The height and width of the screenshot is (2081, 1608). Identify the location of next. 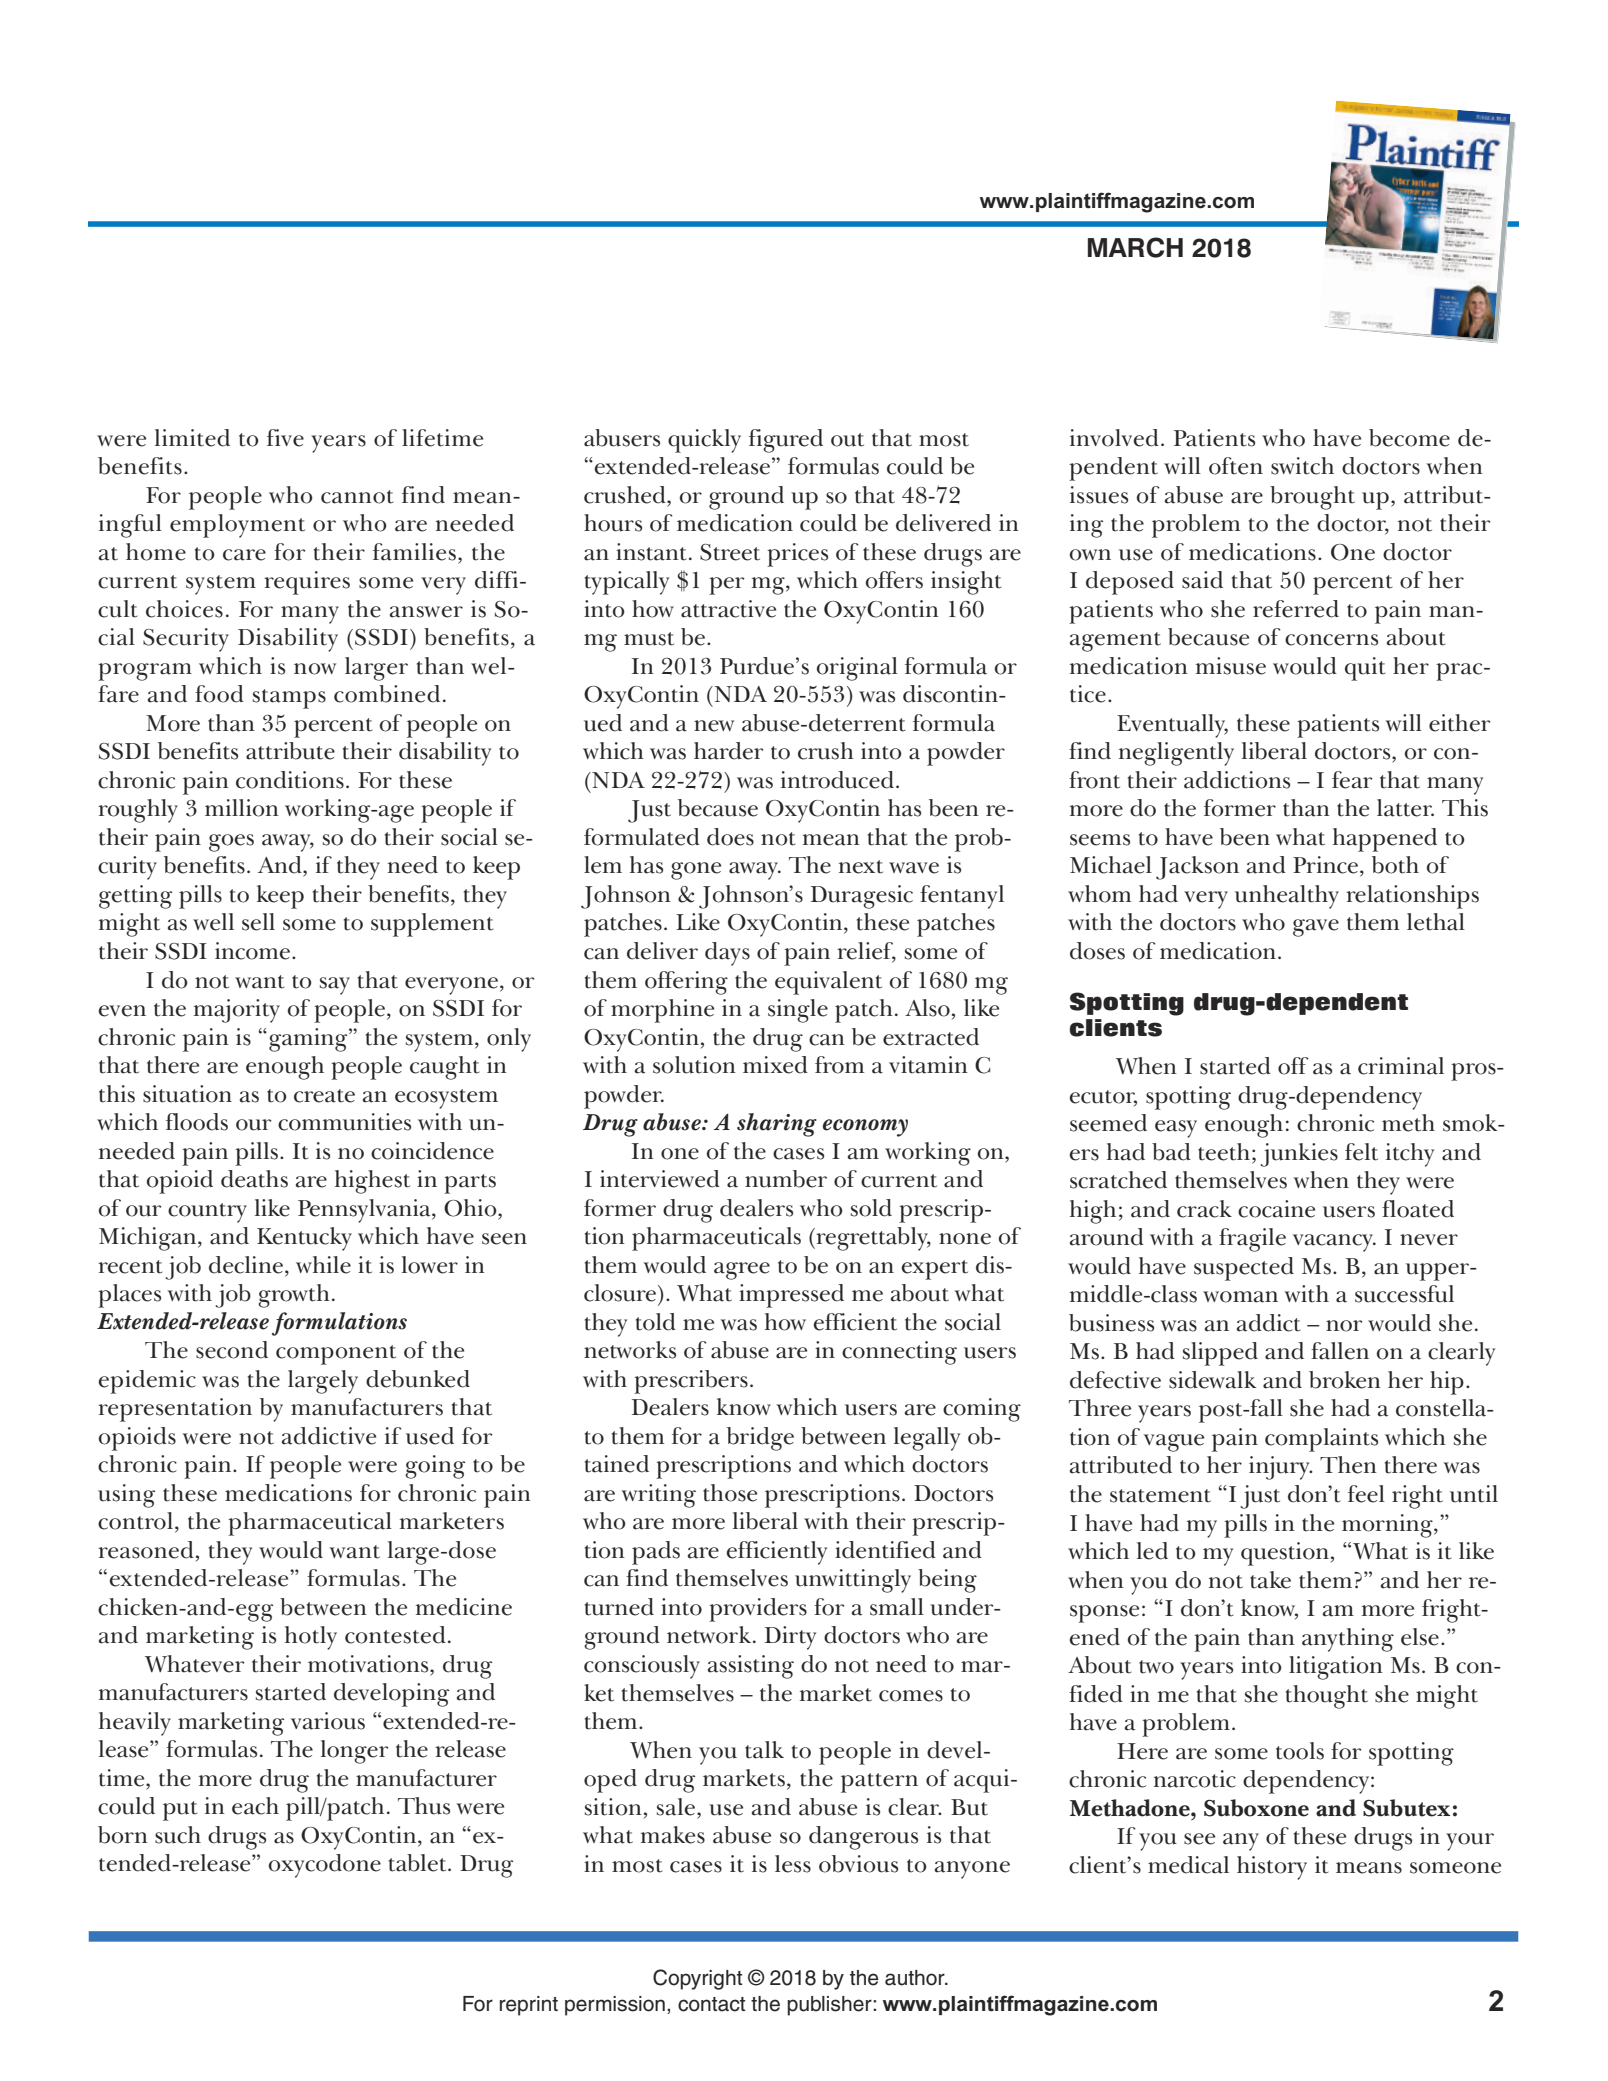
(861, 867).
